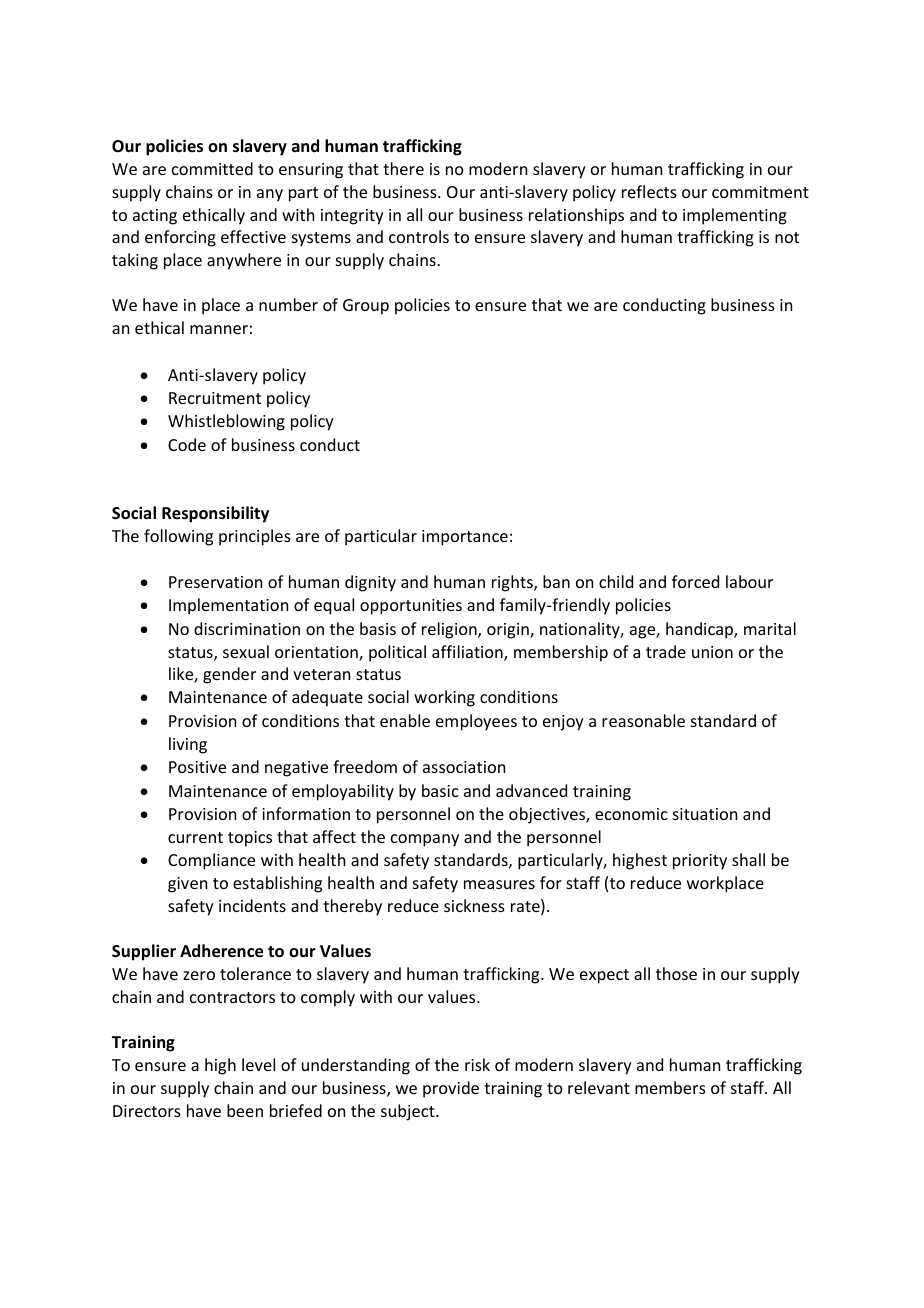  Describe the element at coordinates (451, 1089) in the document. I see `provide` at that location.
